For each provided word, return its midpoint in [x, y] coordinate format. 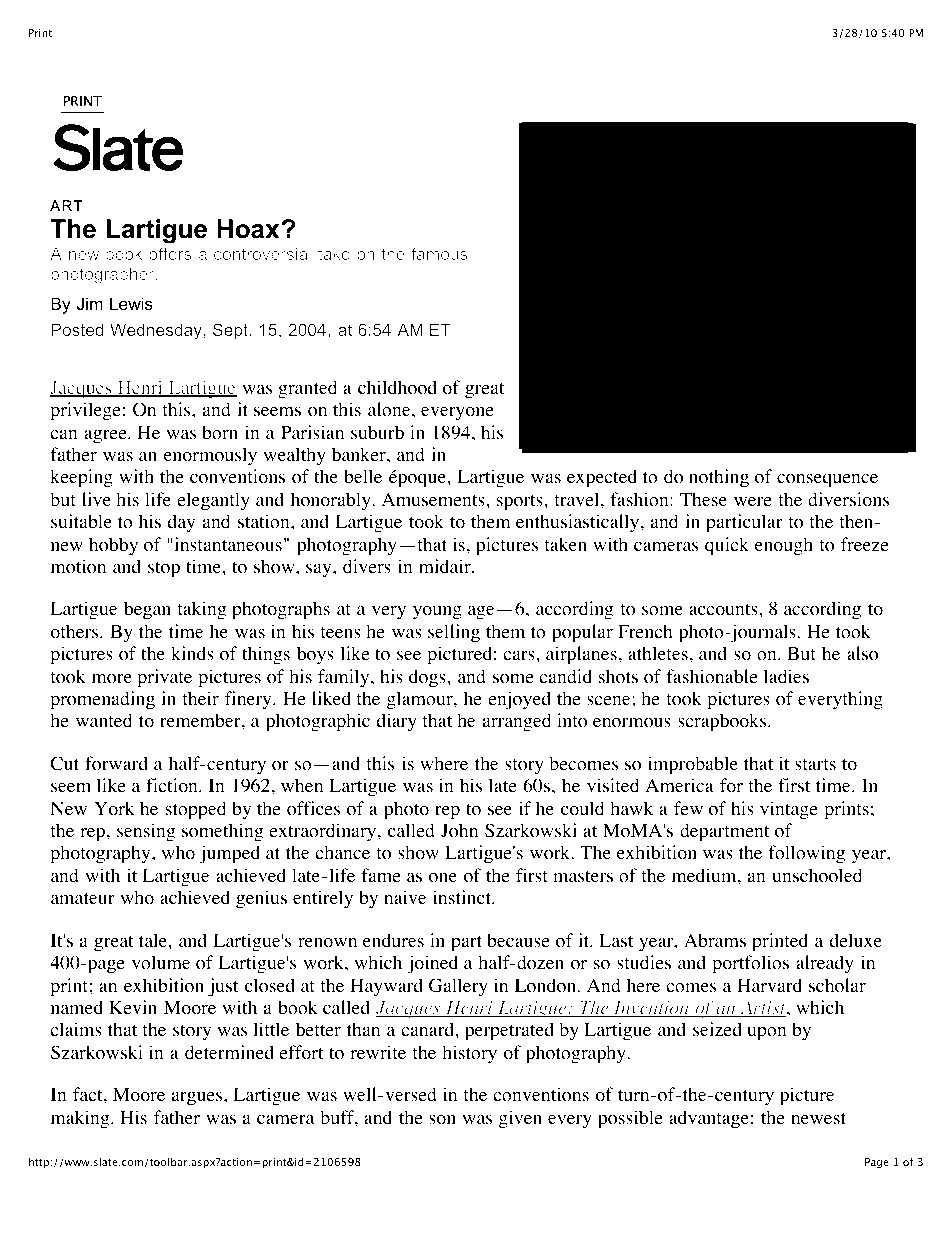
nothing [719, 478]
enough [784, 546]
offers [170, 253]
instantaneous [227, 544]
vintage [789, 810]
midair [446, 566]
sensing [146, 832]
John [459, 830]
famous [439, 253]
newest [818, 1118]
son [442, 1120]
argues [198, 1098]
